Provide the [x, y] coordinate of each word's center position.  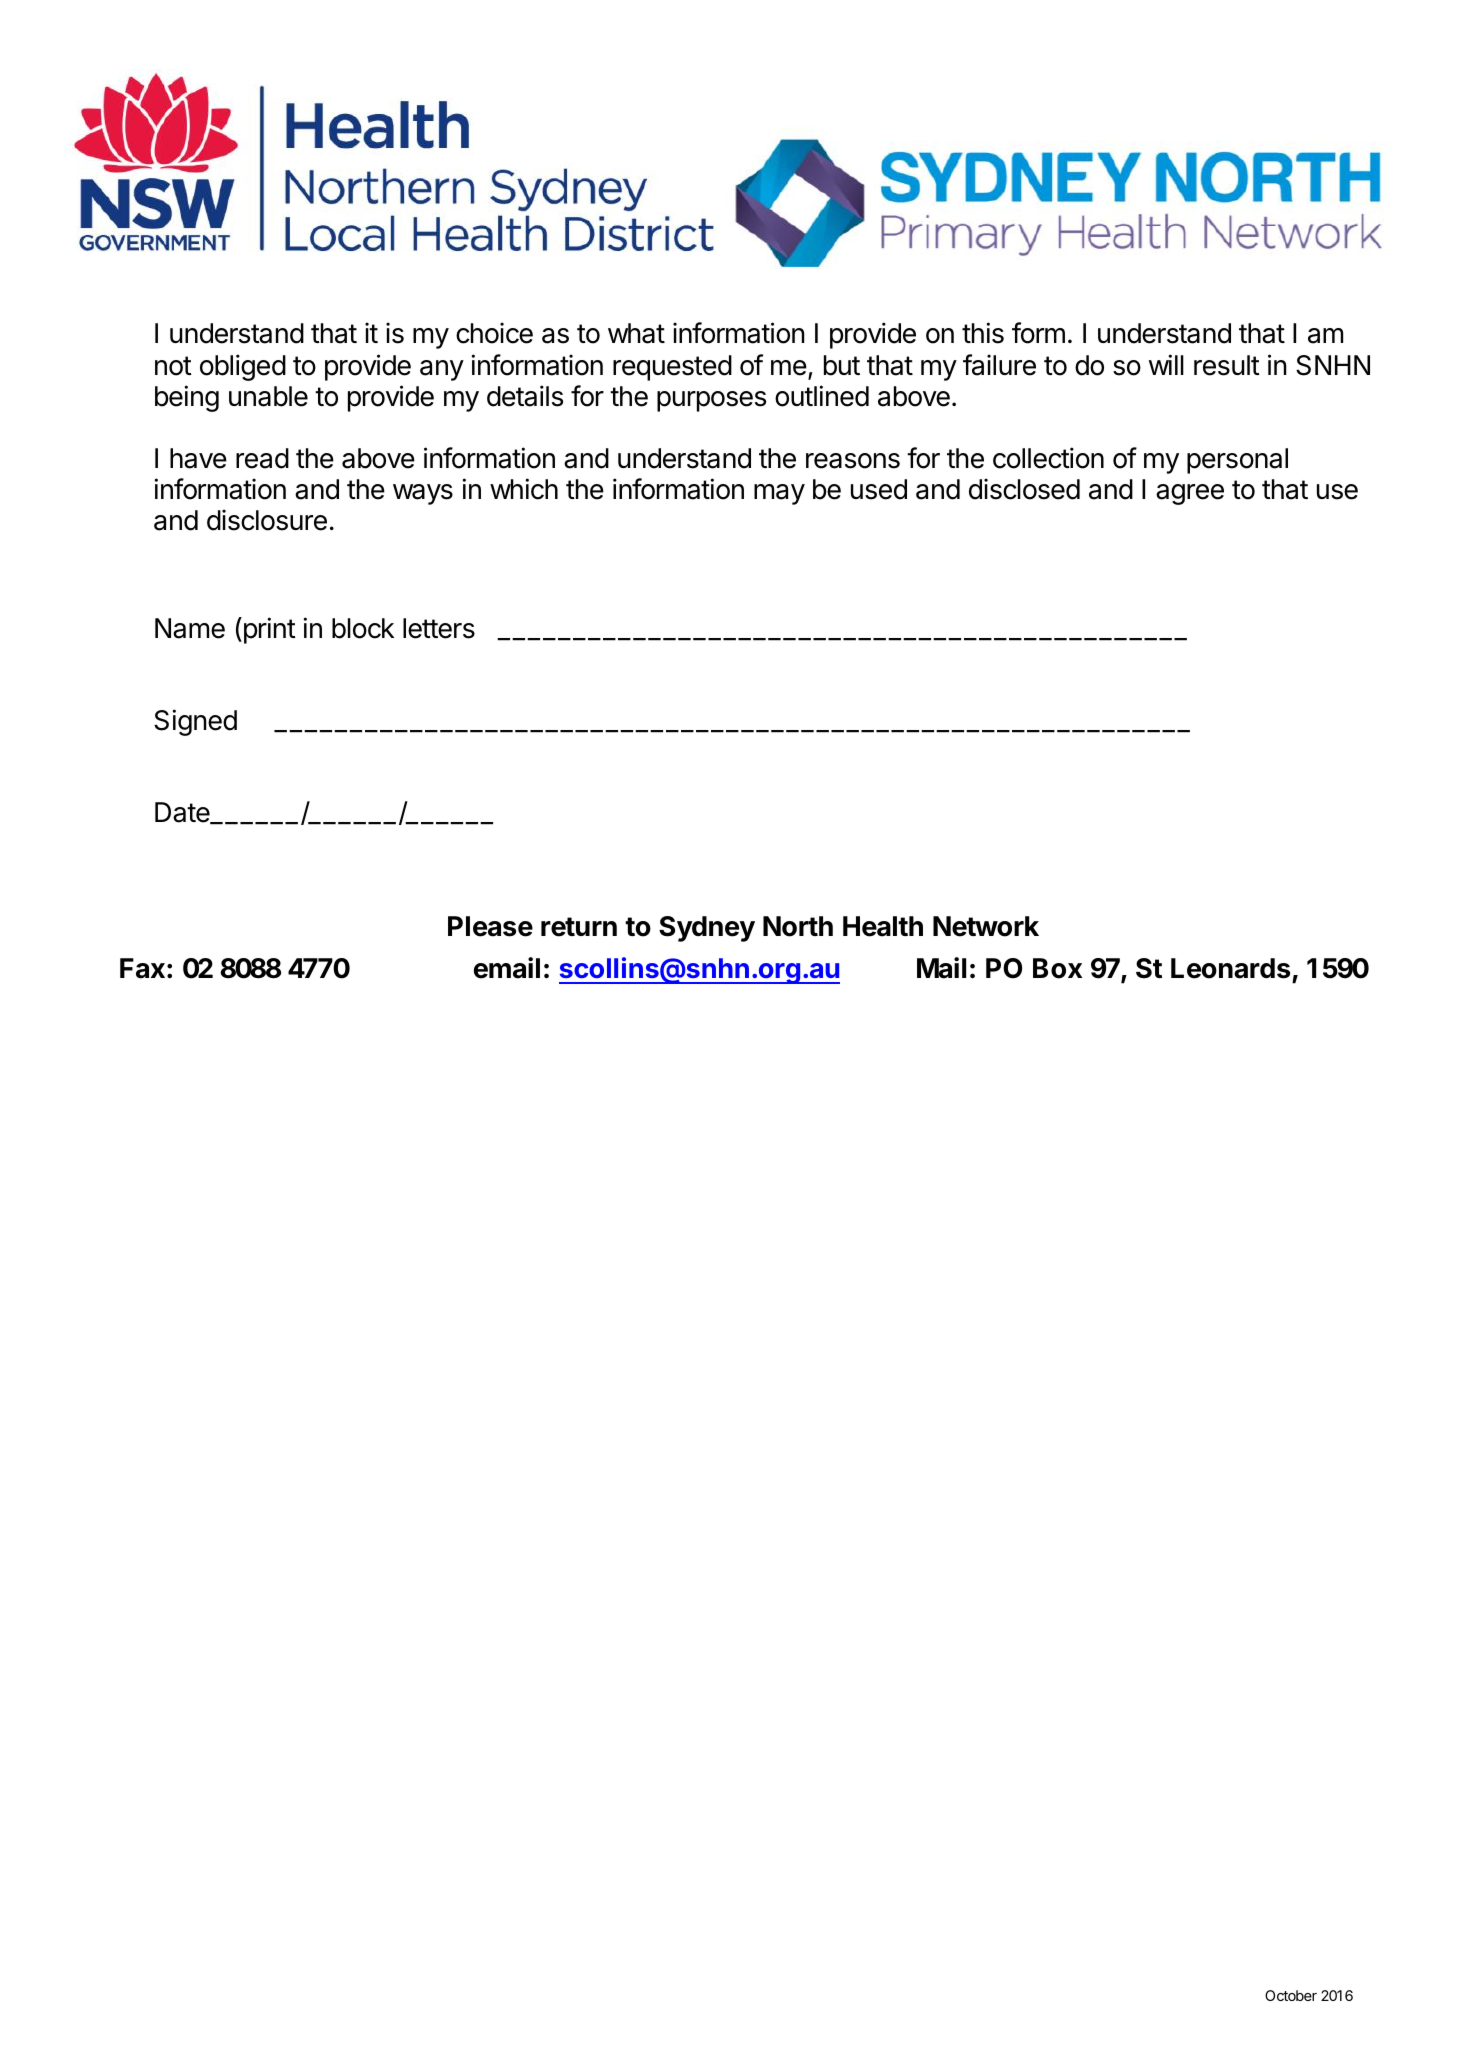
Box [1057, 968]
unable [268, 396]
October [1291, 1995]
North [798, 926]
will [1166, 364]
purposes [711, 401]
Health [883, 926]
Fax [142, 968]
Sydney [707, 929]
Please [490, 926]
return [579, 927]
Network [986, 926]
